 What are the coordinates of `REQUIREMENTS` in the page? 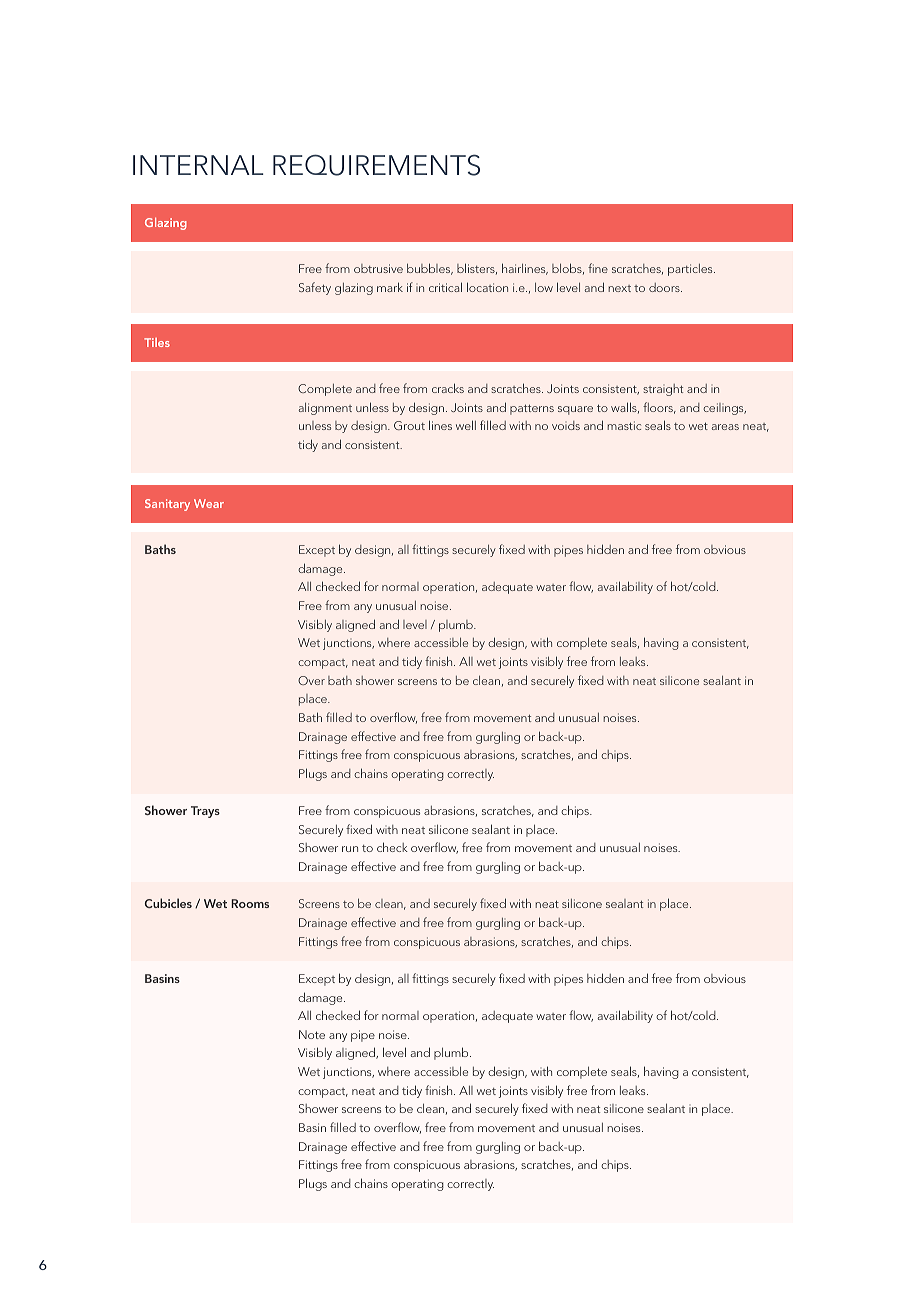 It's located at (376, 165).
